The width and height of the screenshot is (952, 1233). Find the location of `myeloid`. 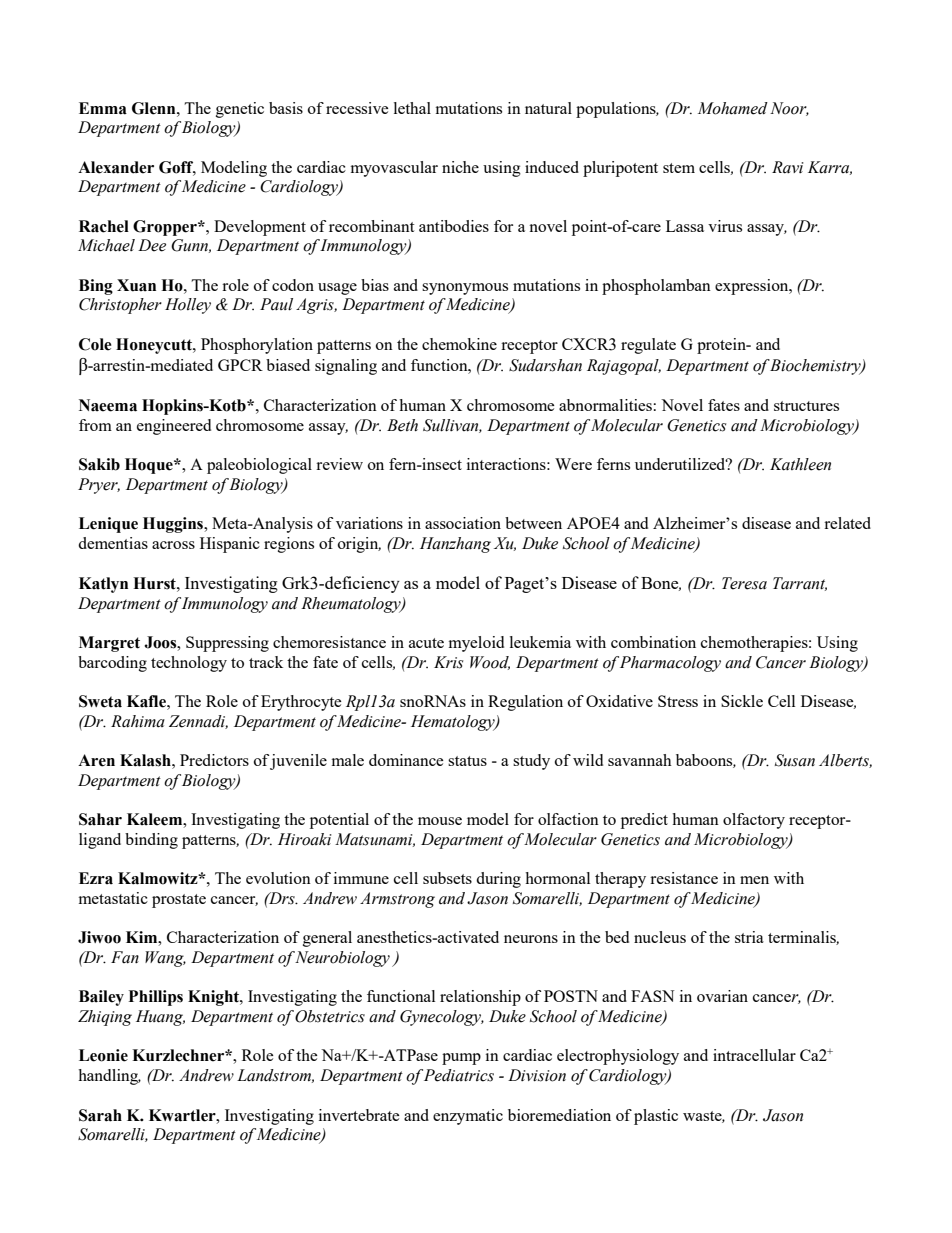

myeloid is located at coordinates (476, 644).
